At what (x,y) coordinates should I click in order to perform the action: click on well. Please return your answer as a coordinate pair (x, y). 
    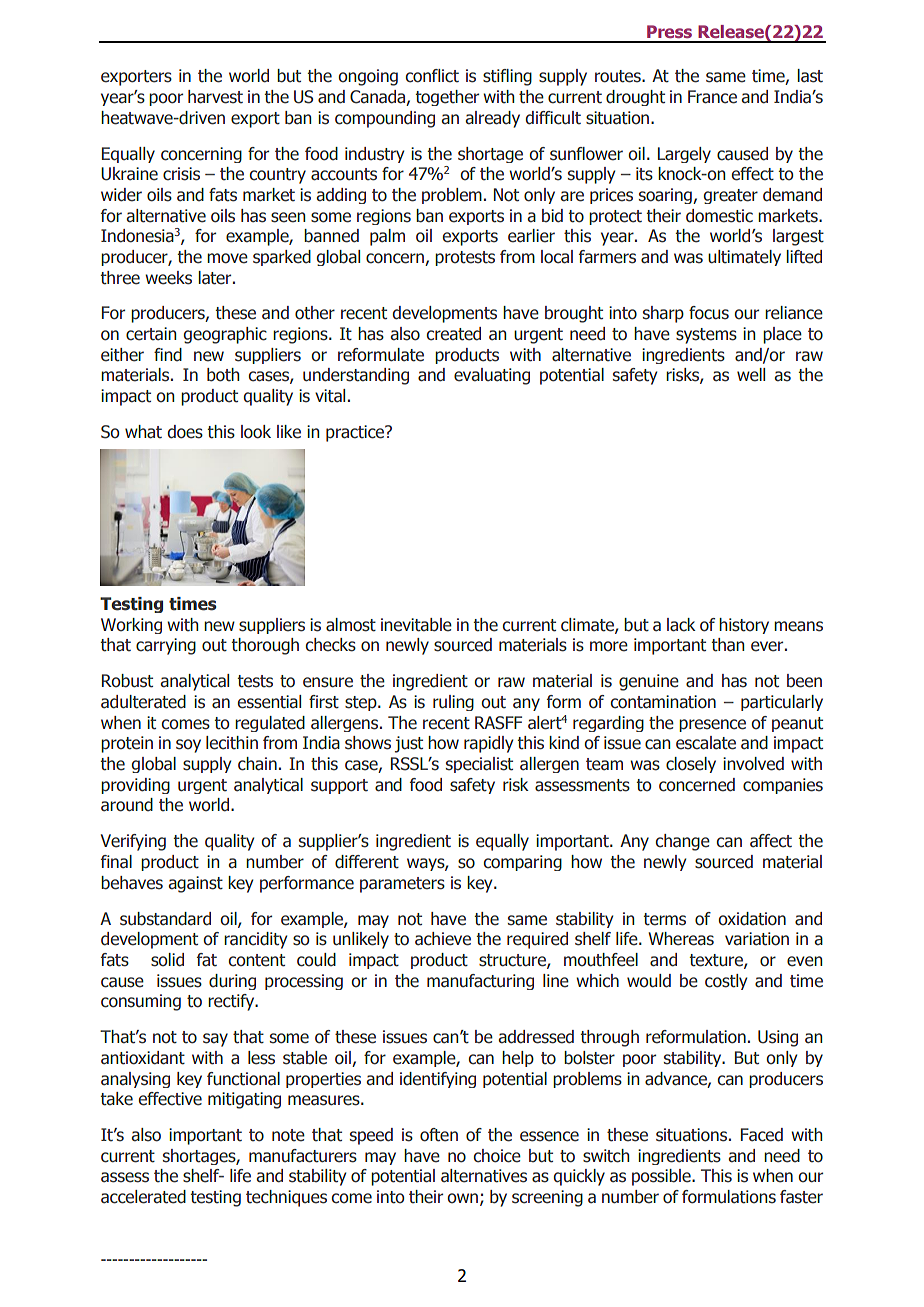
    Looking at the image, I should click on (751, 375).
